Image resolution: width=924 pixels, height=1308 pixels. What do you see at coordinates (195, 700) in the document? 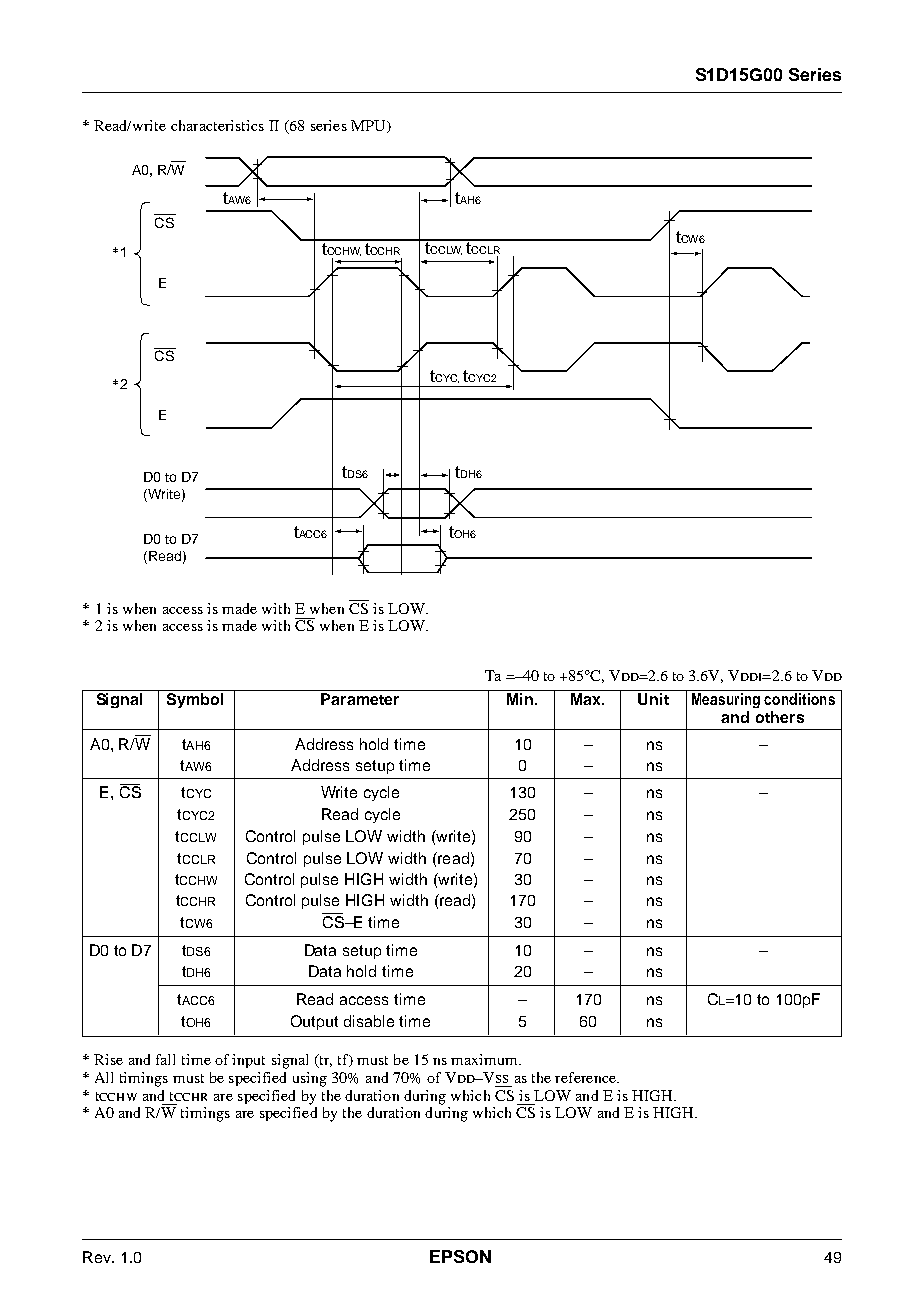
I see `Symbol` at bounding box center [195, 700].
